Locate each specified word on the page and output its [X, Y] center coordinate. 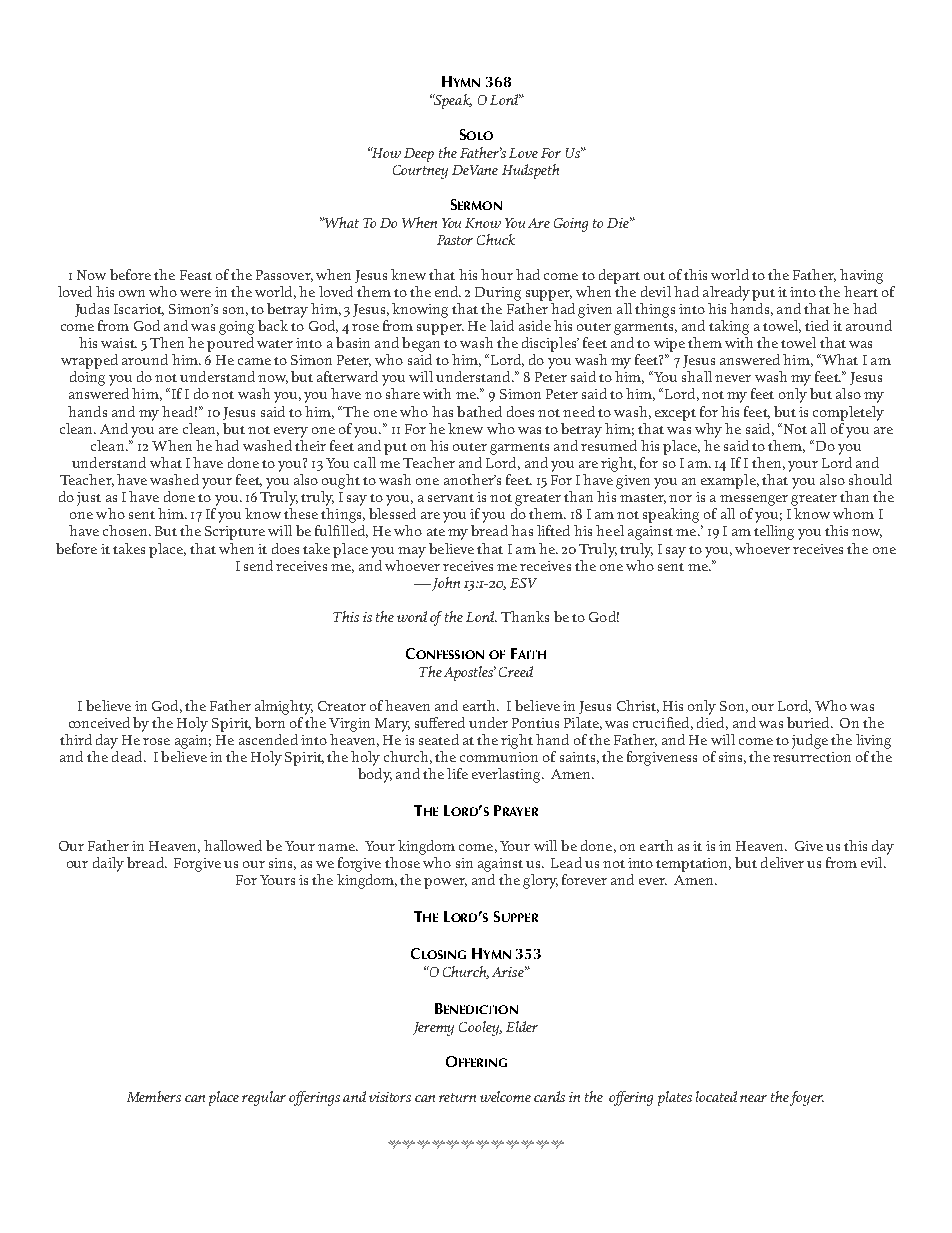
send [258, 565]
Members [154, 1096]
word [412, 616]
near [753, 1098]
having [861, 276]
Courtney [420, 172]
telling [774, 532]
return [457, 1097]
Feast [196, 275]
